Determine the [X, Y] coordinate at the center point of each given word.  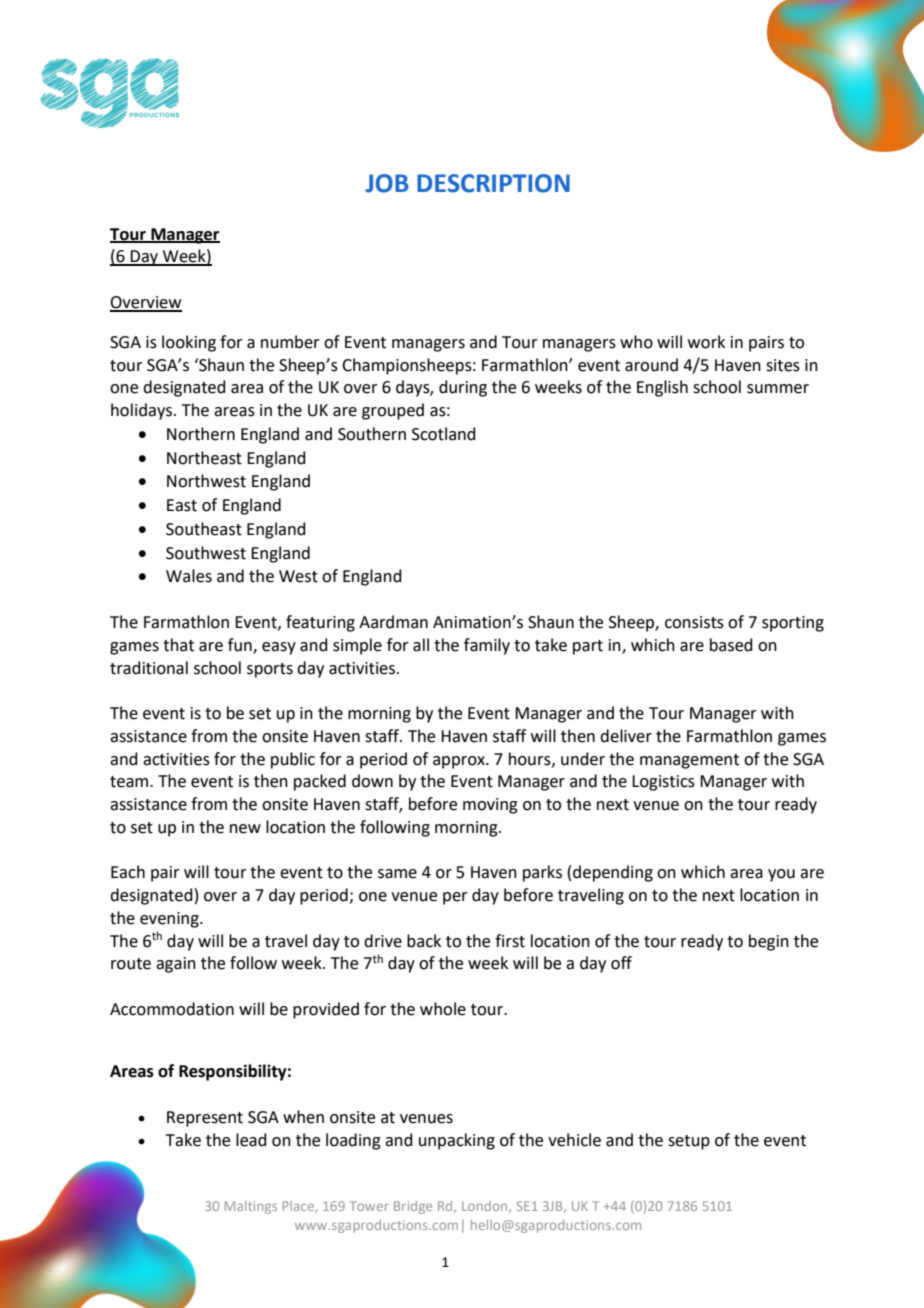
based [731, 645]
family [487, 646]
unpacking [457, 1141]
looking [189, 343]
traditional [149, 668]
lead [251, 1140]
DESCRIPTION [493, 183]
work [706, 342]
